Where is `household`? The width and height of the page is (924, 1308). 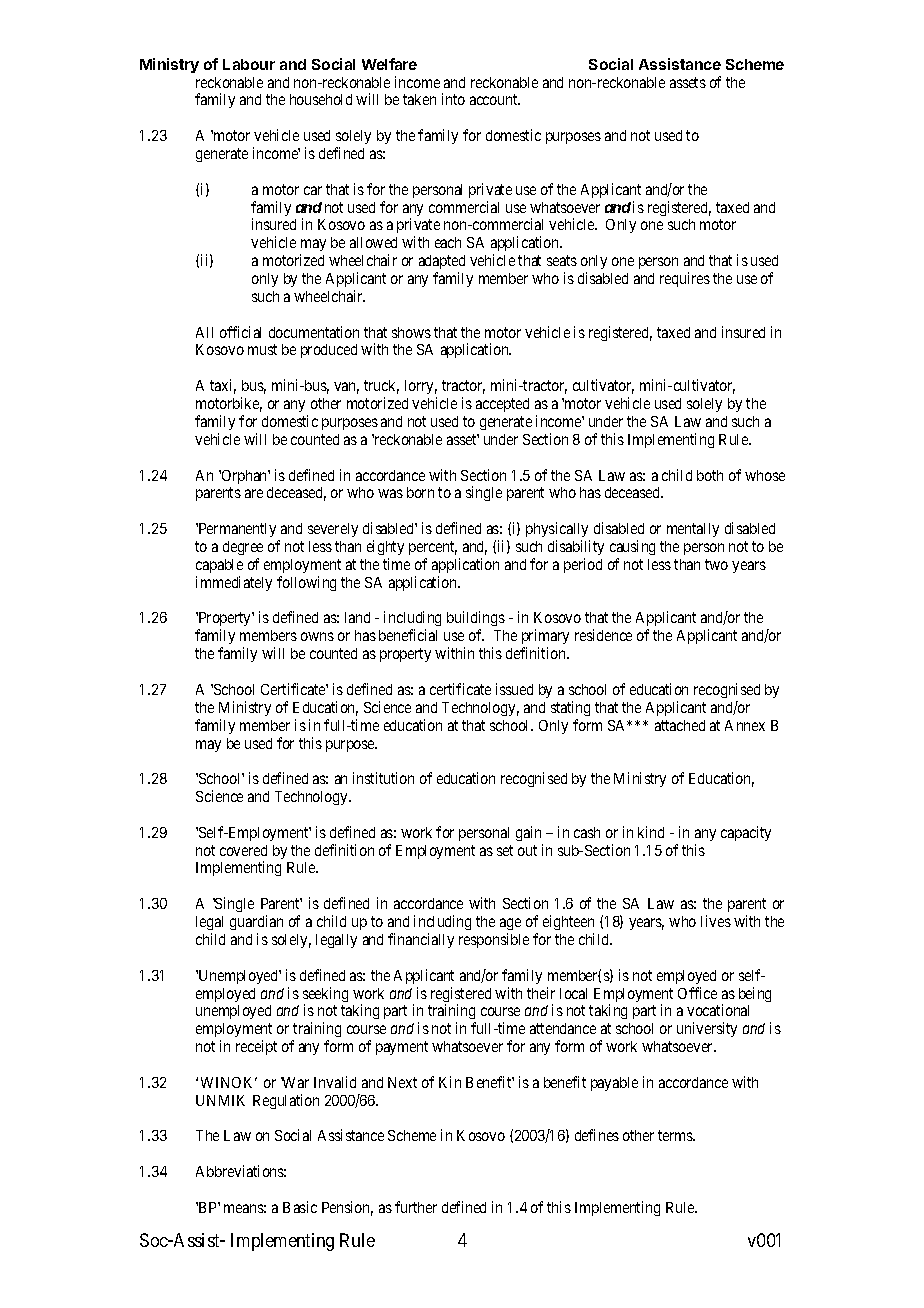
household is located at coordinates (321, 99).
